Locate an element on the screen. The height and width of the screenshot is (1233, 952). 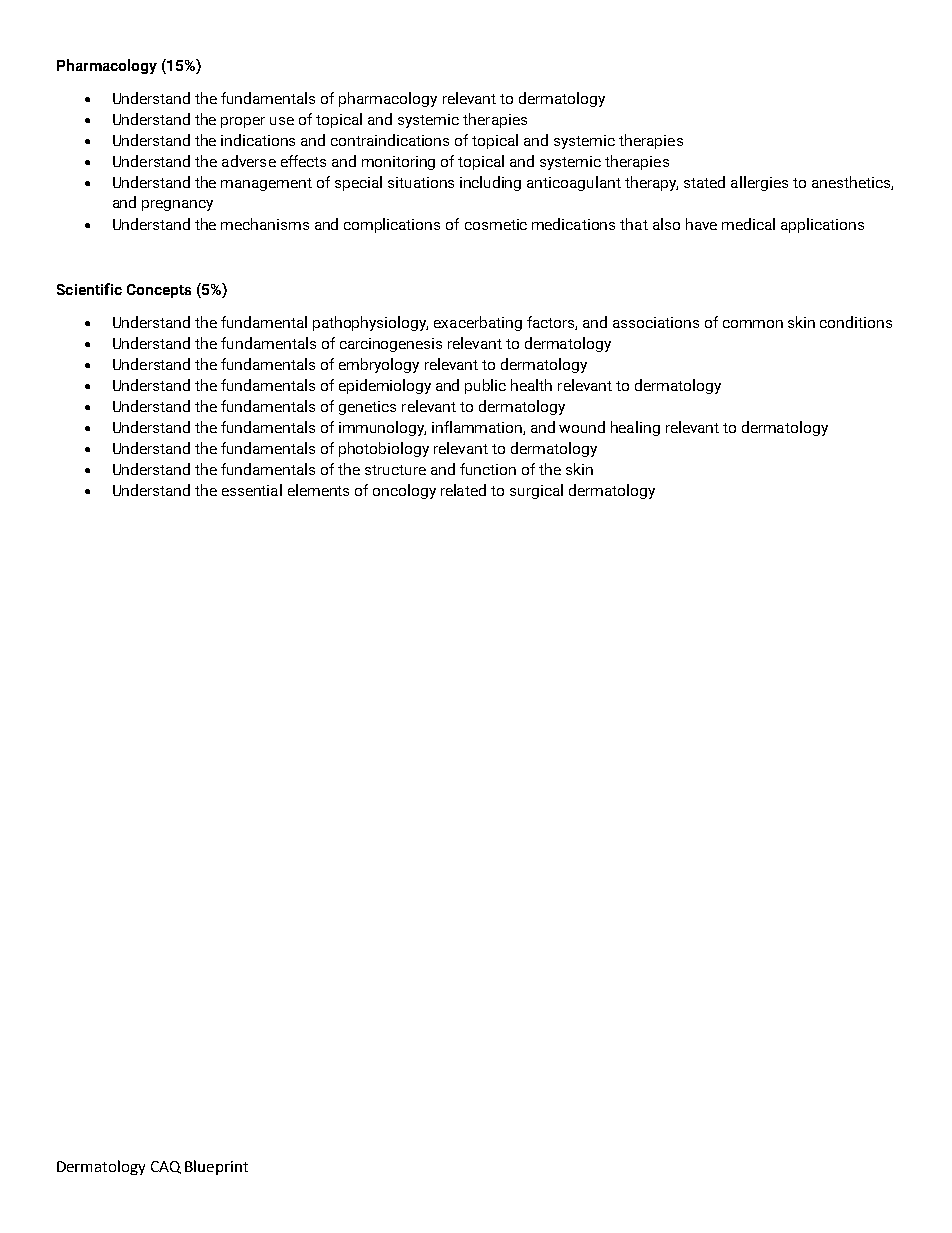
elements is located at coordinates (318, 490).
